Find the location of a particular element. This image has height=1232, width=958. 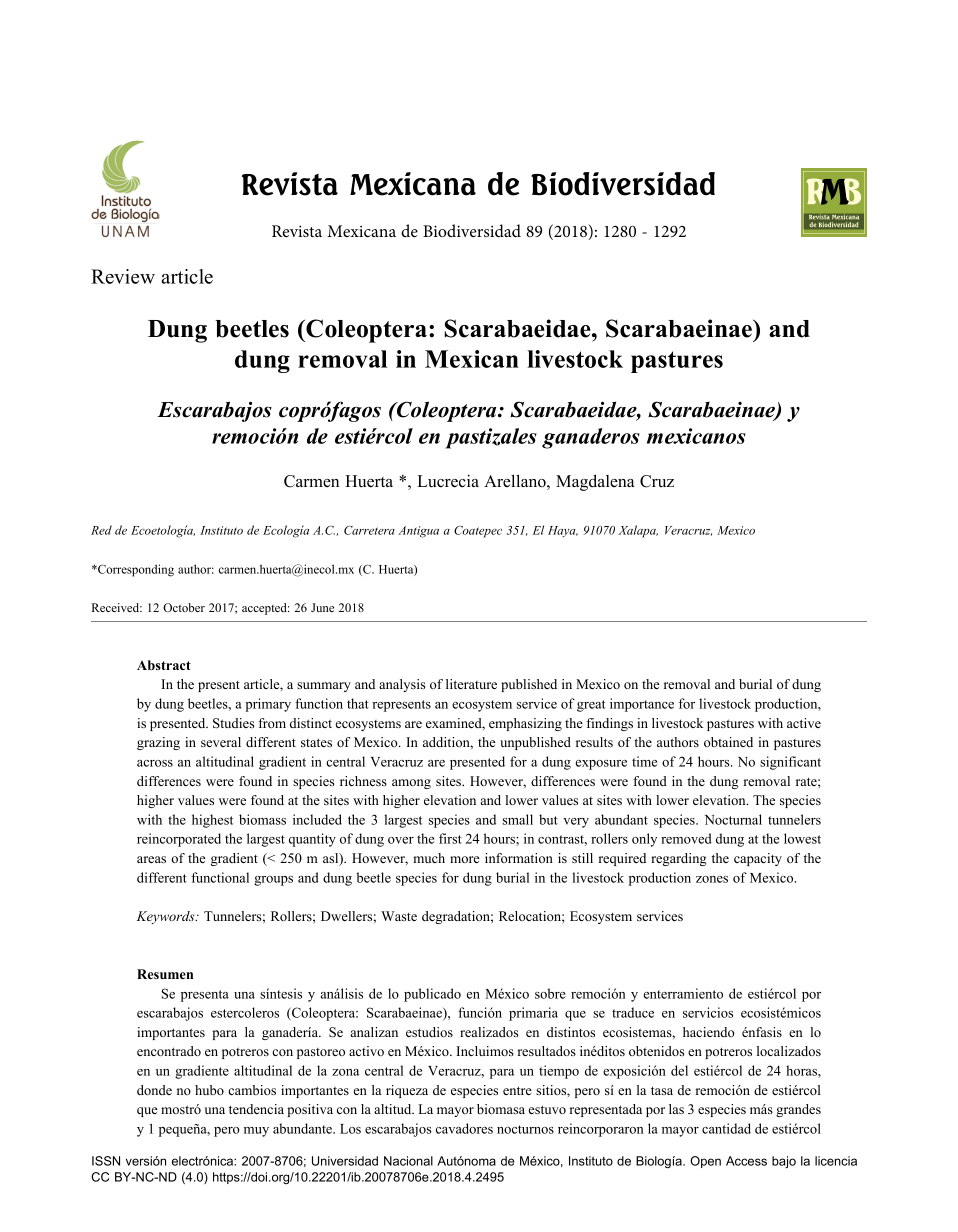

Magdalena is located at coordinates (595, 482).
